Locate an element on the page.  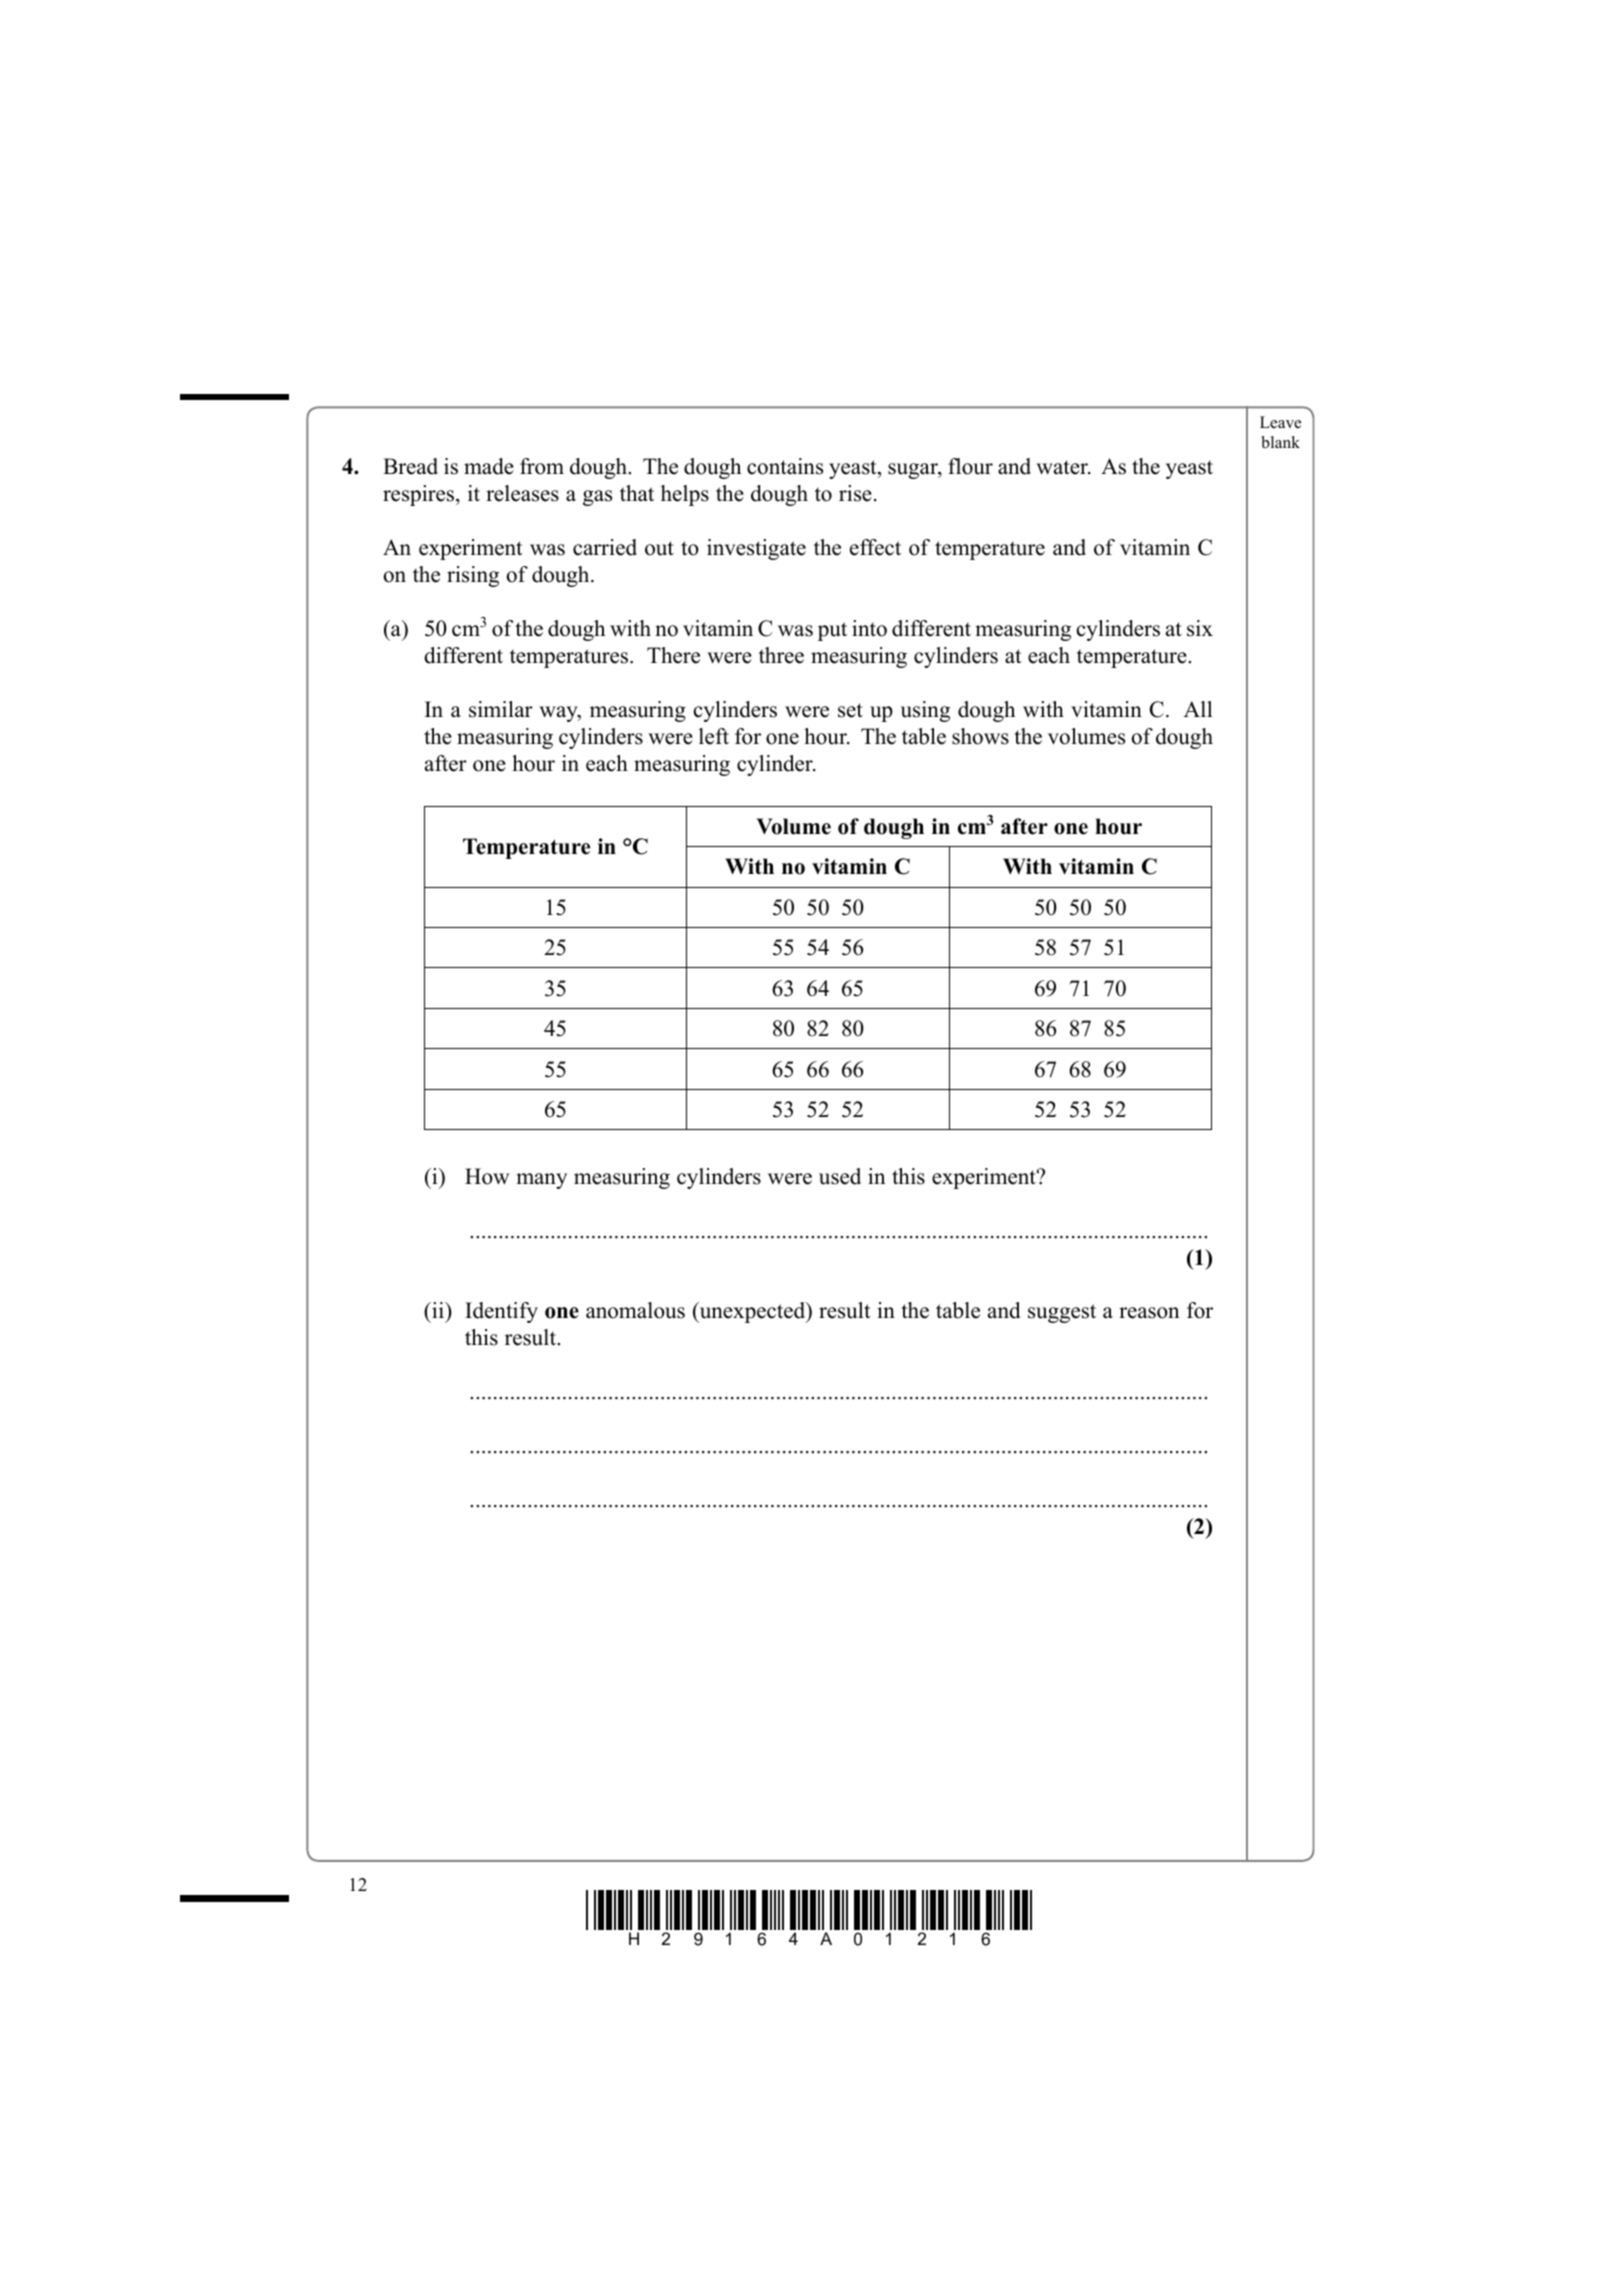
made is located at coordinates (489, 466).
